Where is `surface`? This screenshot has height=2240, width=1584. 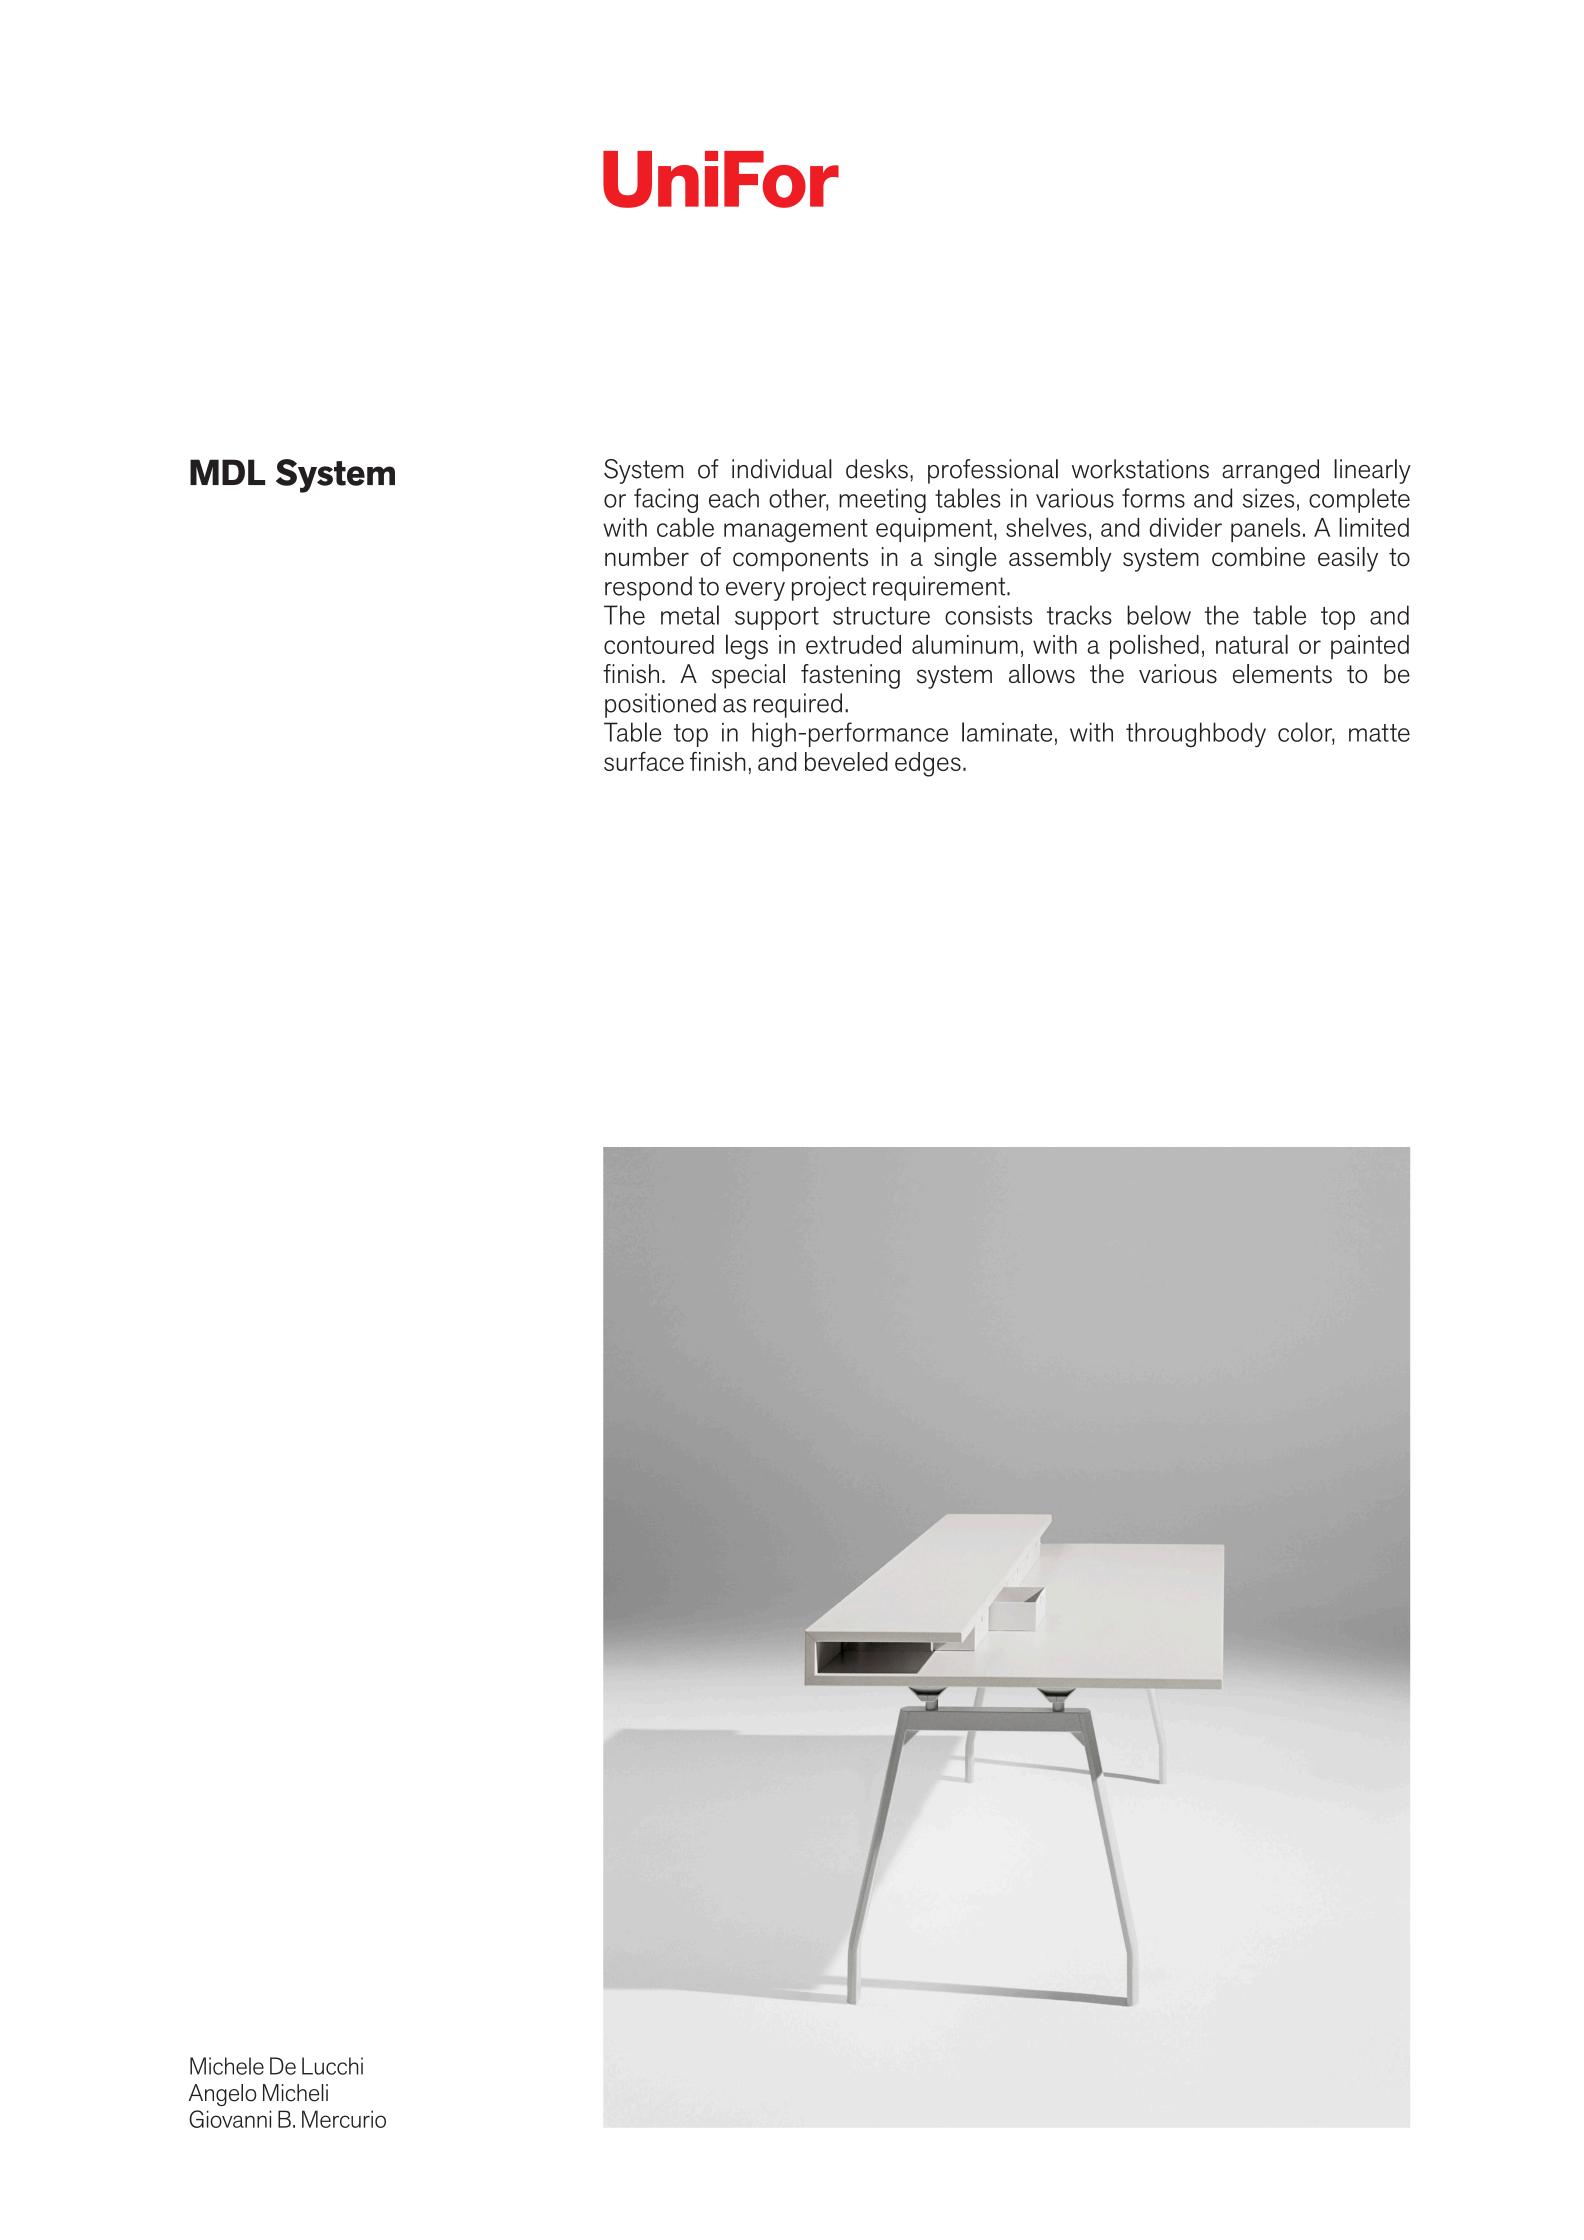
surface is located at coordinates (644, 761).
